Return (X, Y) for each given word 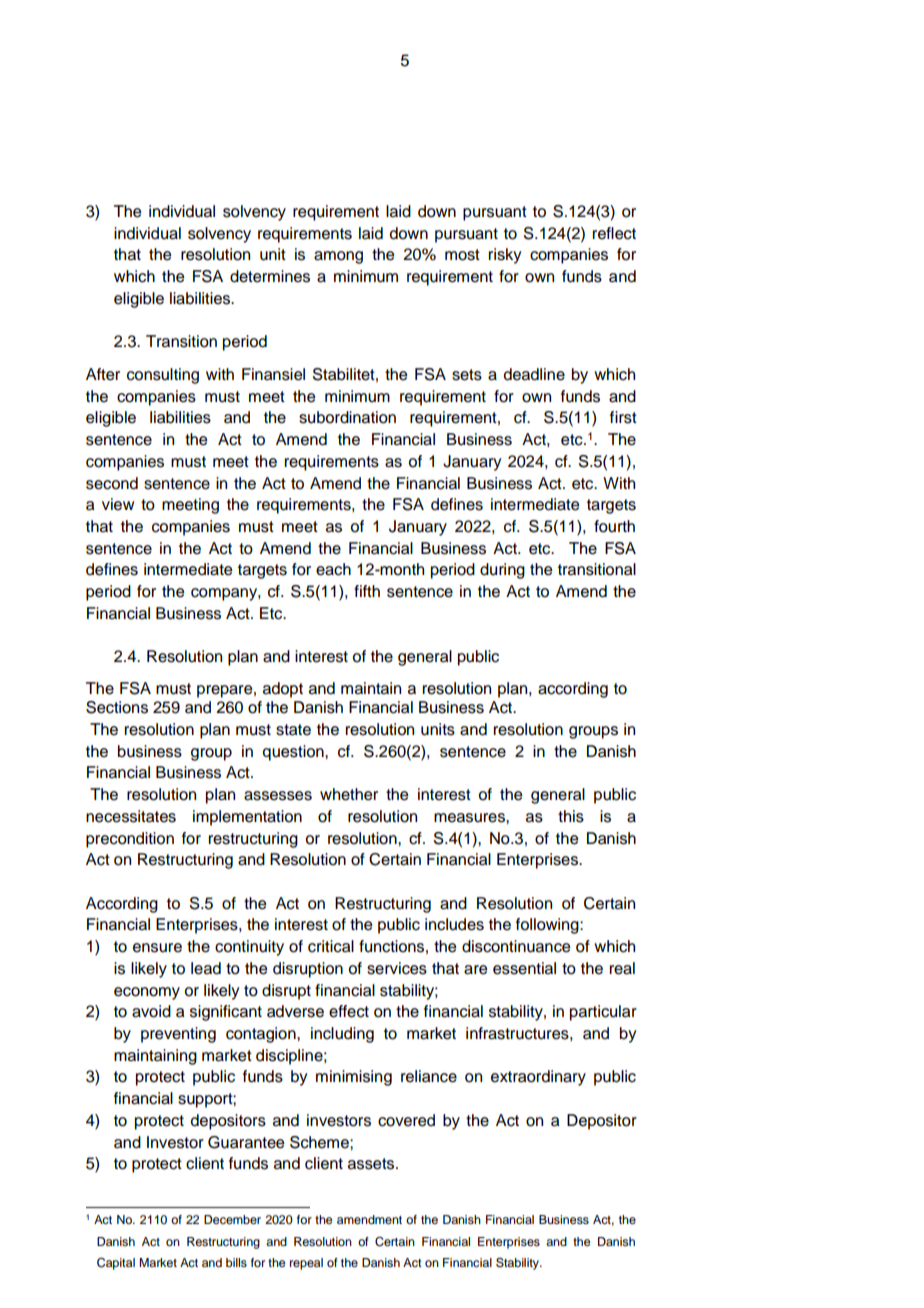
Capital (116, 1264)
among (338, 257)
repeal (306, 1264)
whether (349, 794)
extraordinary (538, 1078)
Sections (117, 707)
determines (270, 276)
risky (505, 256)
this (571, 816)
